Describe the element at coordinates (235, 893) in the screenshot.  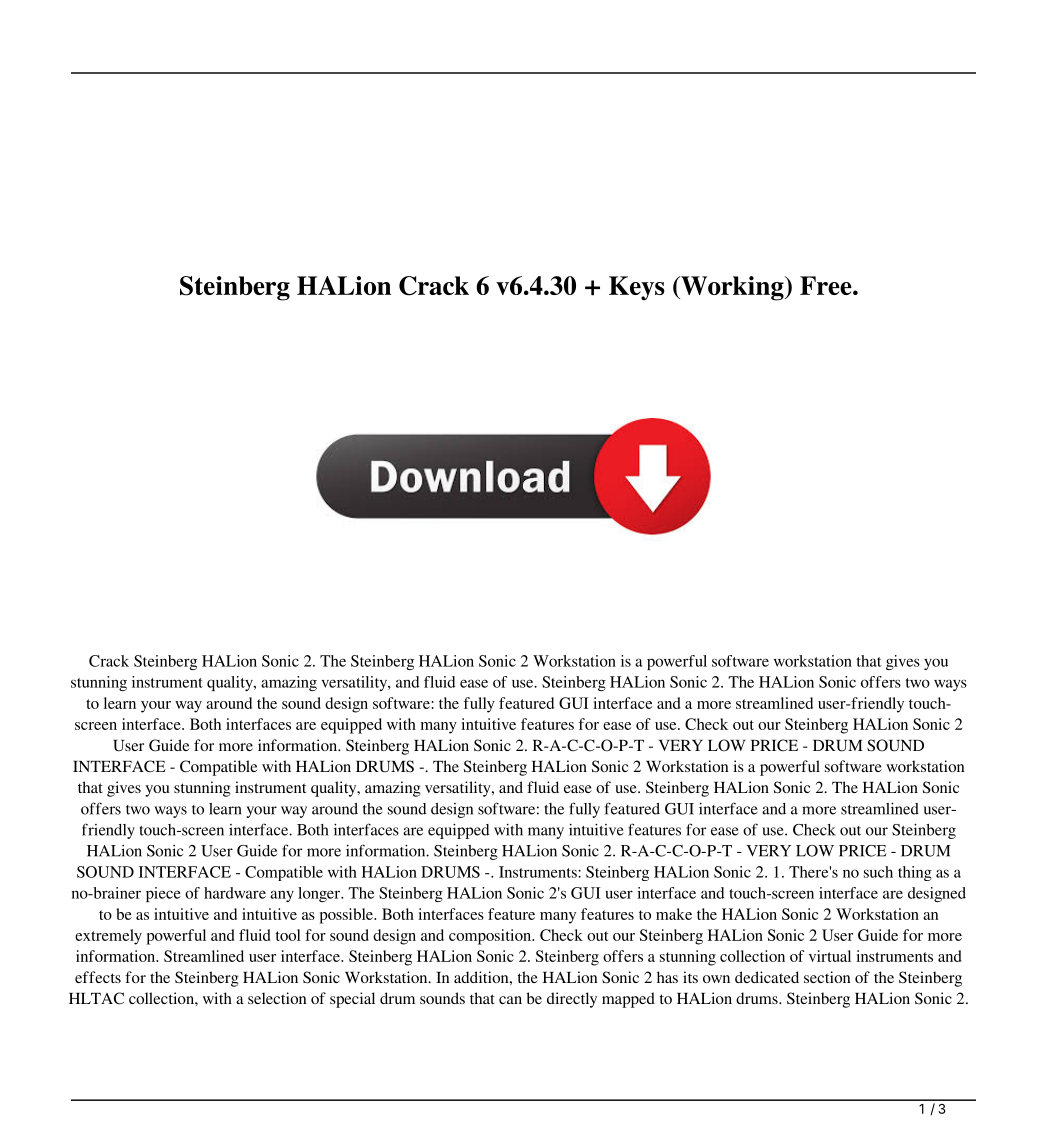
I see `hardware` at that location.
